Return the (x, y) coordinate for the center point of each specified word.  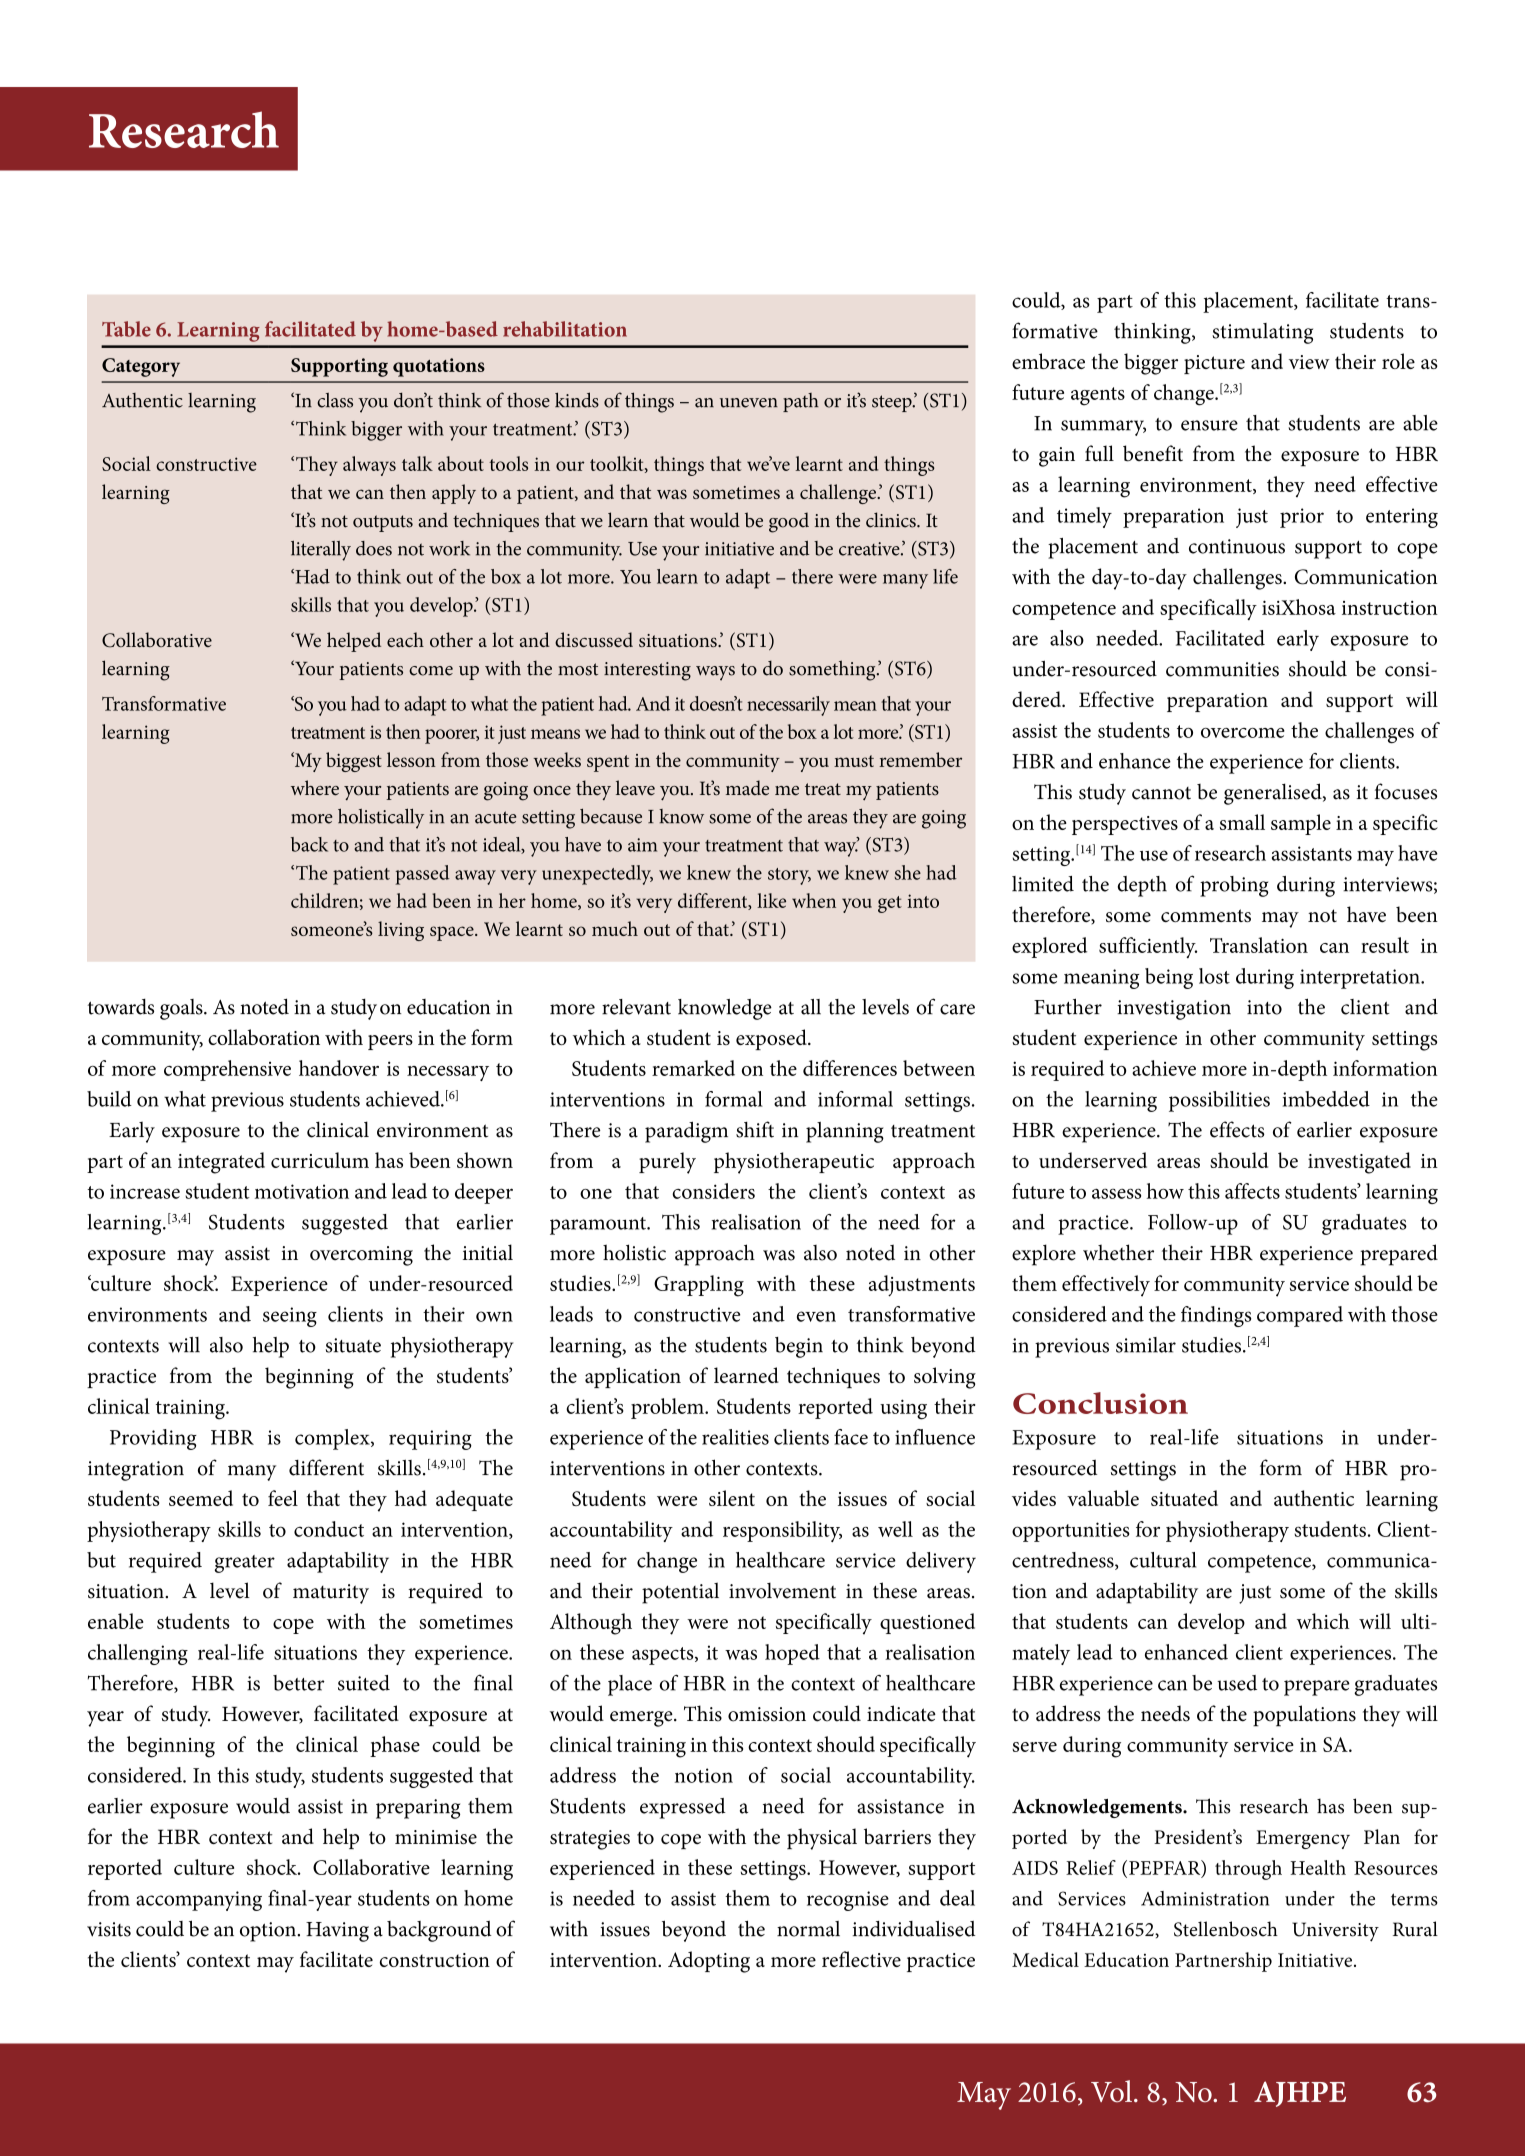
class (335, 400)
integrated (221, 1163)
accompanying (199, 1901)
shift (755, 1129)
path (801, 402)
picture (1214, 364)
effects (1237, 1129)
